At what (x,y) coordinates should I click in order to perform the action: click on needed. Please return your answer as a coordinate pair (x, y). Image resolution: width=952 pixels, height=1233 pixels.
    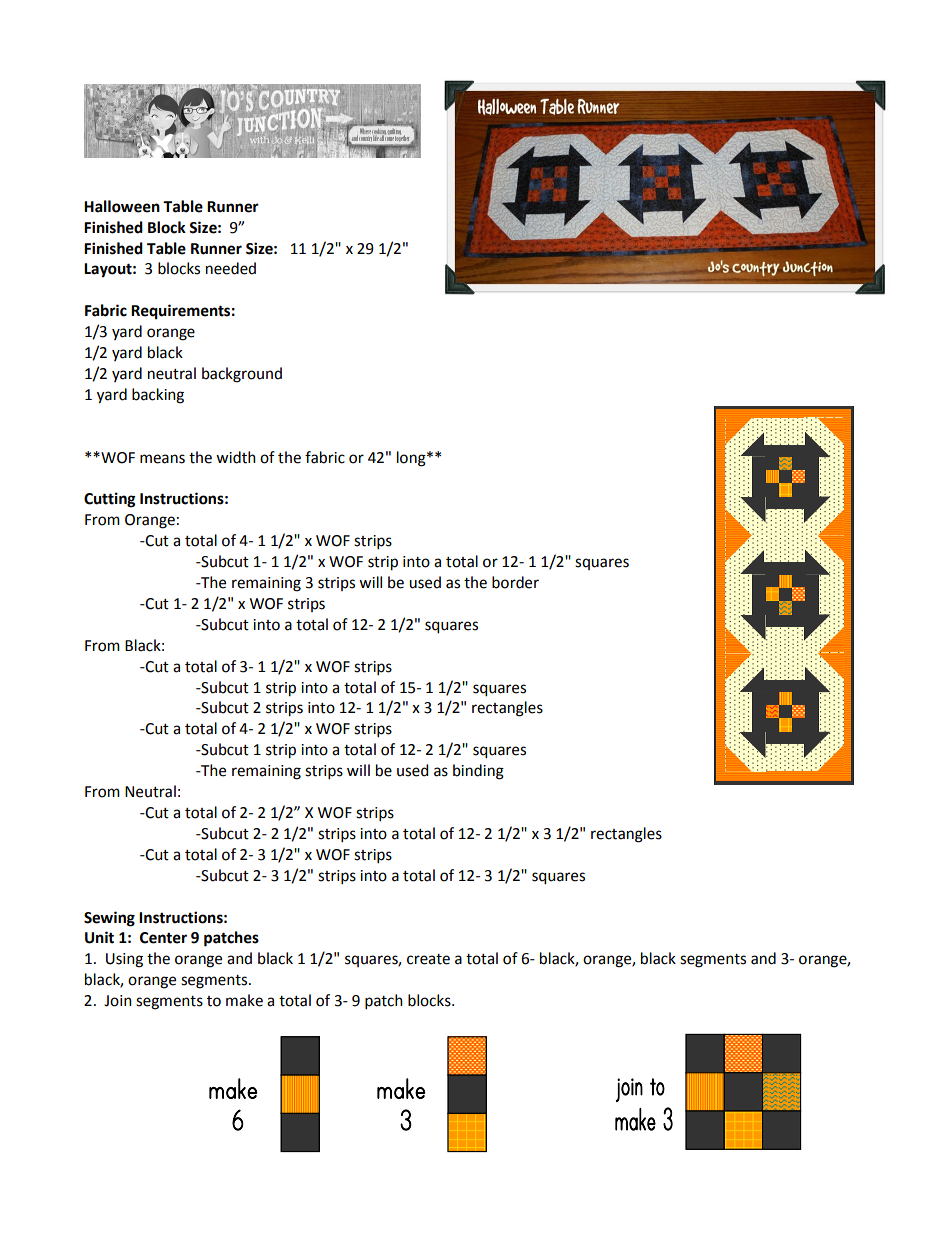
    Looking at the image, I should click on (231, 268).
